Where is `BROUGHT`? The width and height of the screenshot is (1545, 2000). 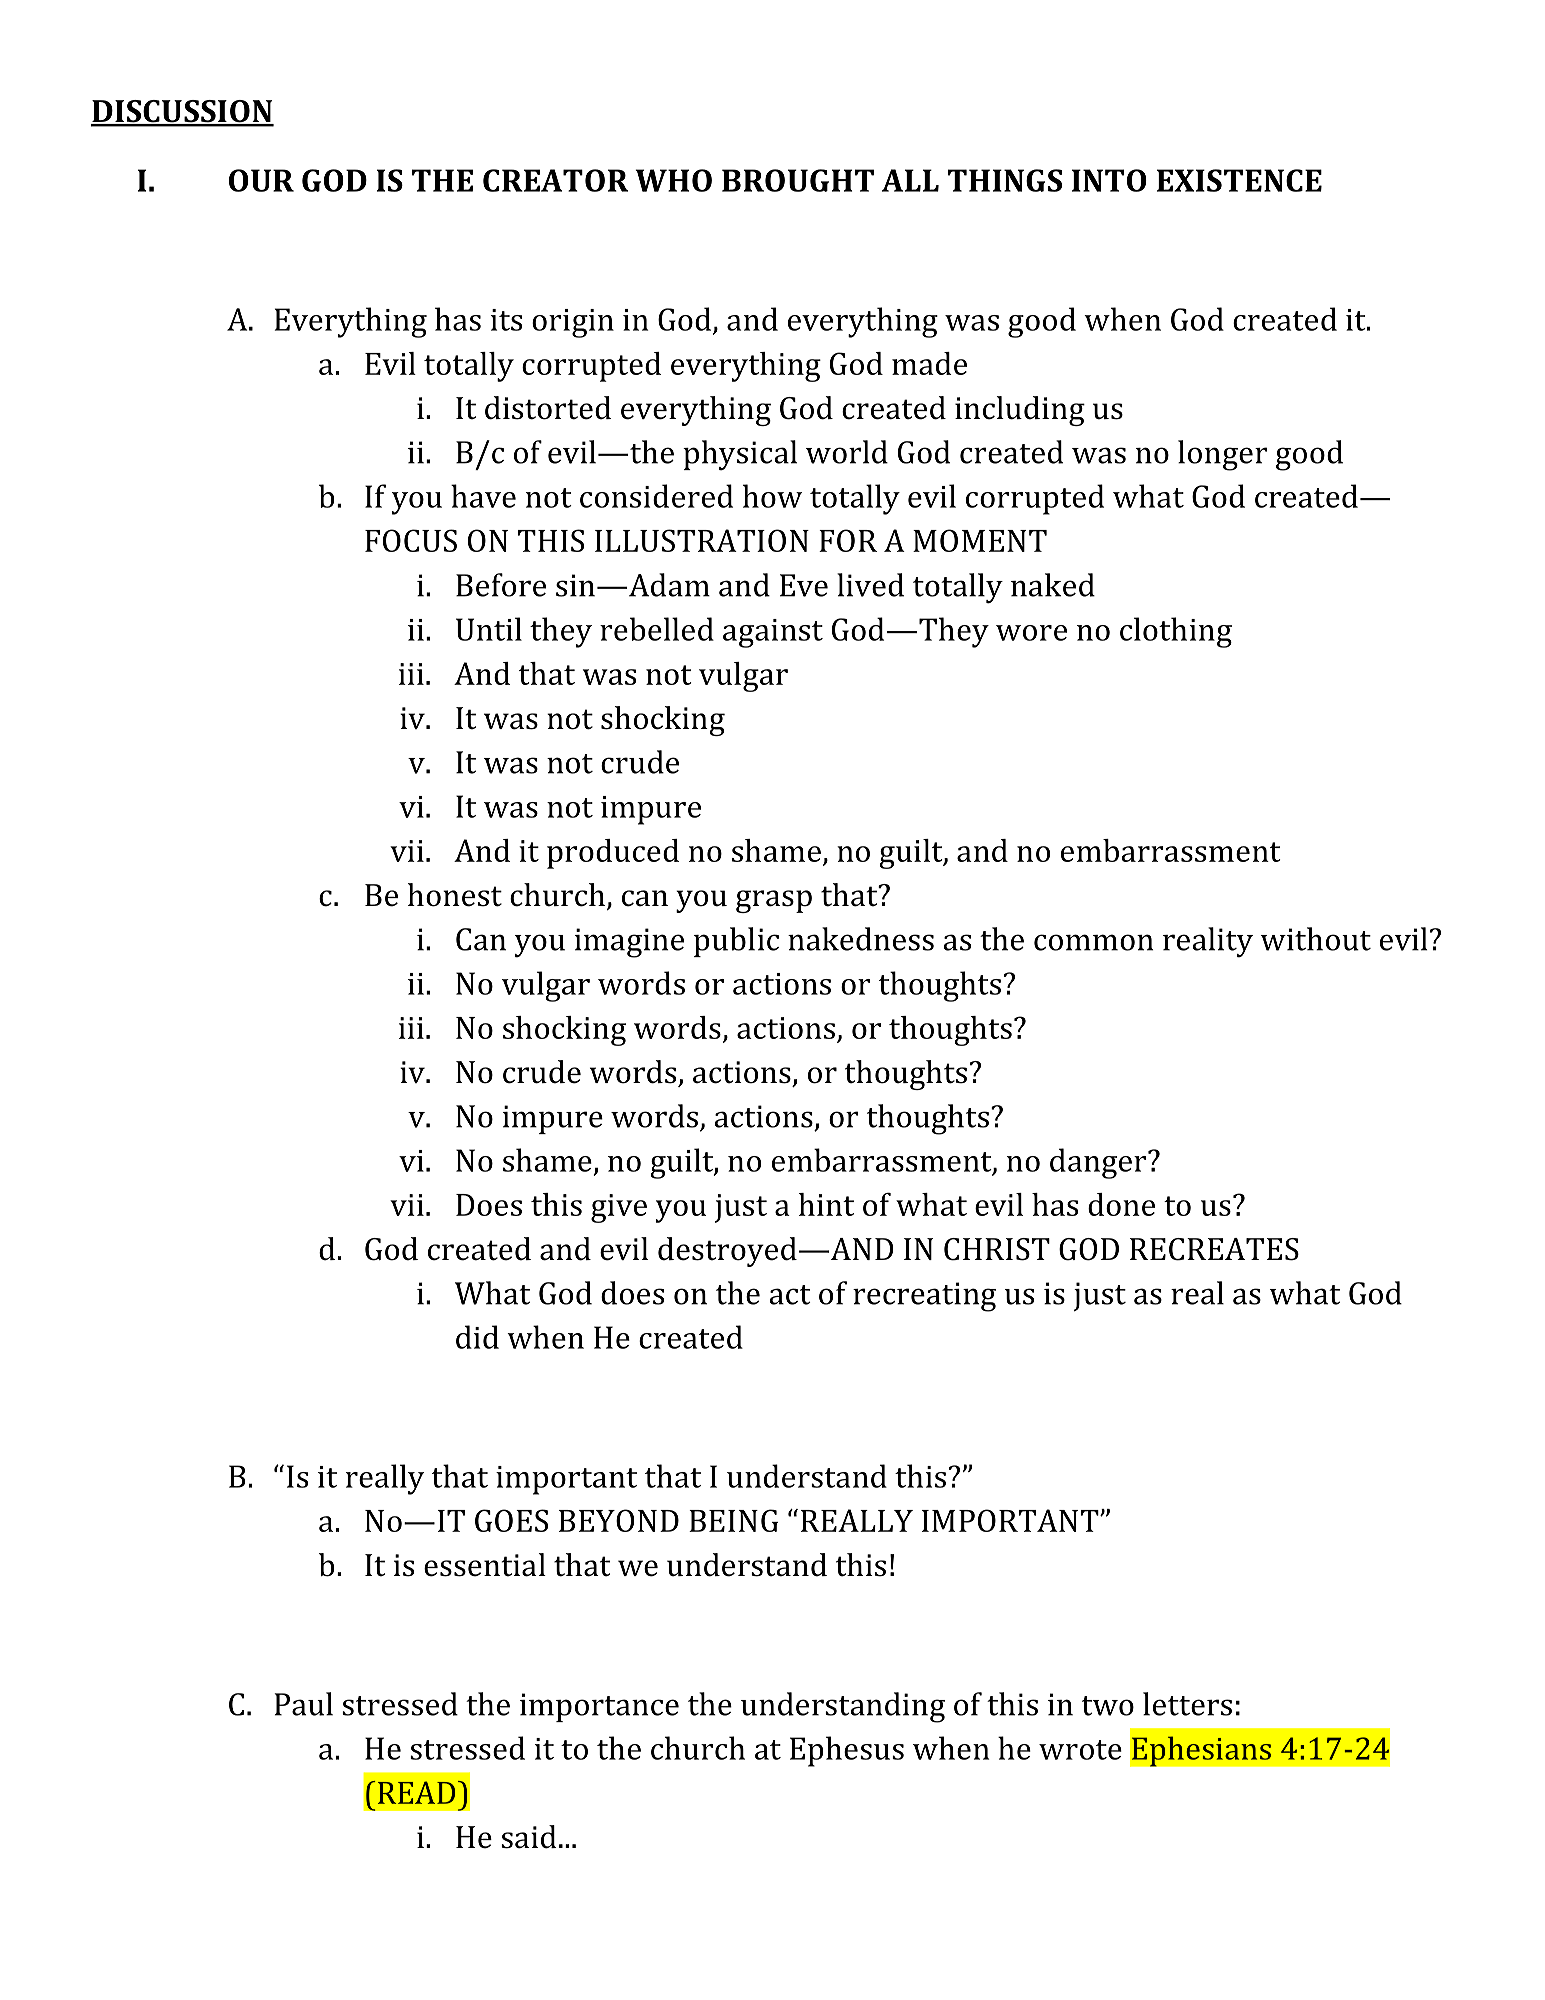 BROUGHT is located at coordinates (798, 180).
